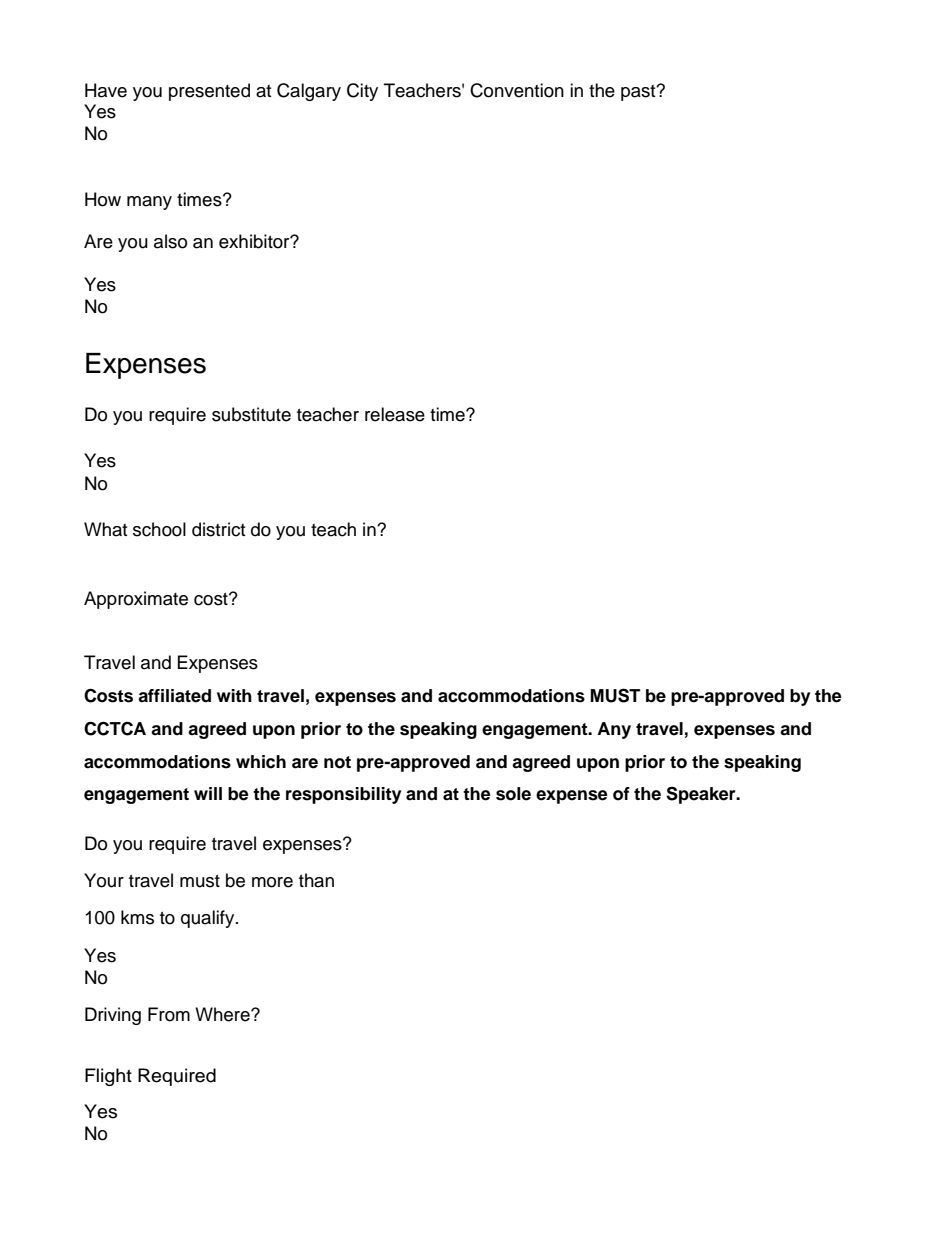  Describe the element at coordinates (362, 92) in the page. I see `City` at that location.
